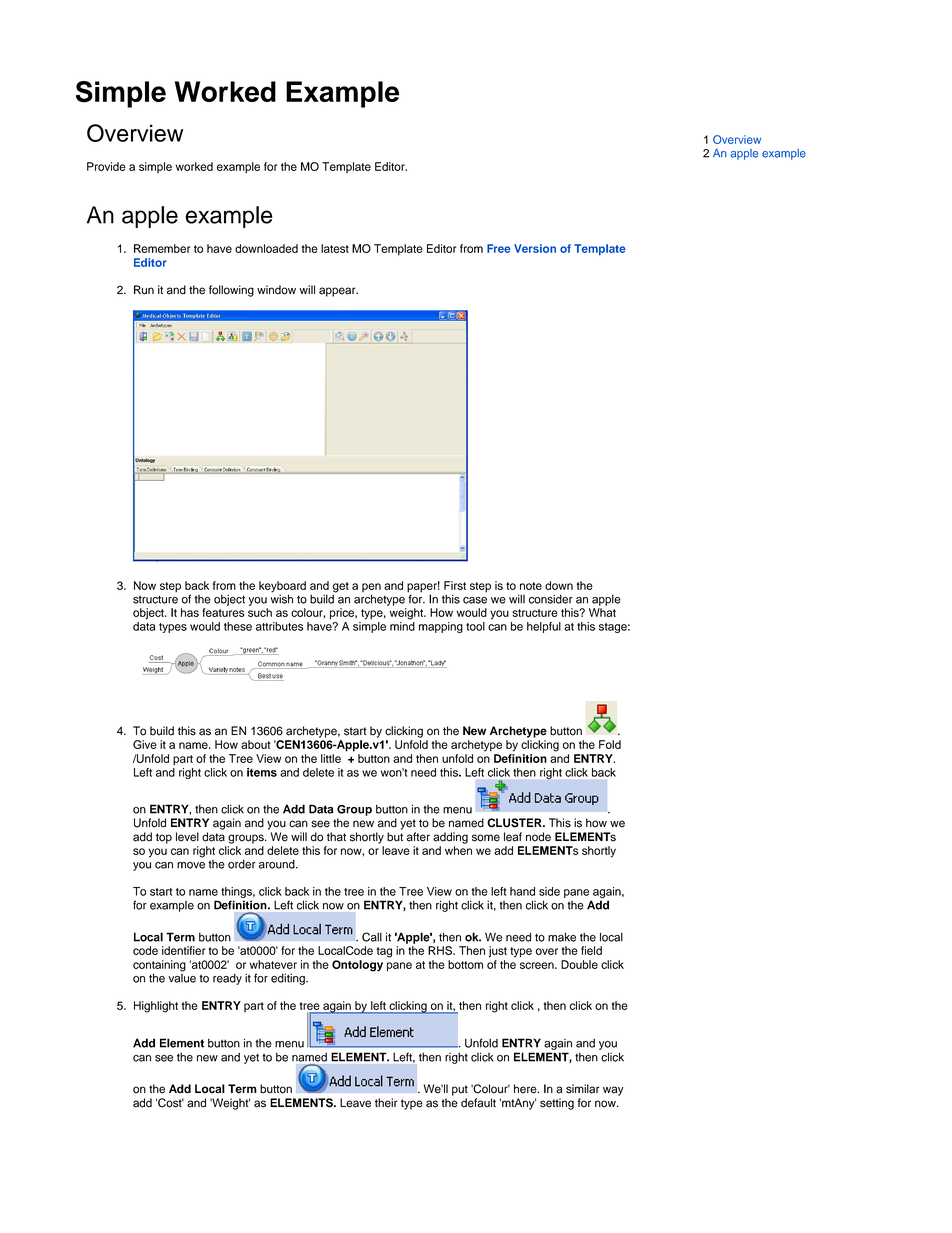 The height and width of the document is (1233, 952). What do you see at coordinates (531, 586) in the document?
I see `note` at bounding box center [531, 586].
